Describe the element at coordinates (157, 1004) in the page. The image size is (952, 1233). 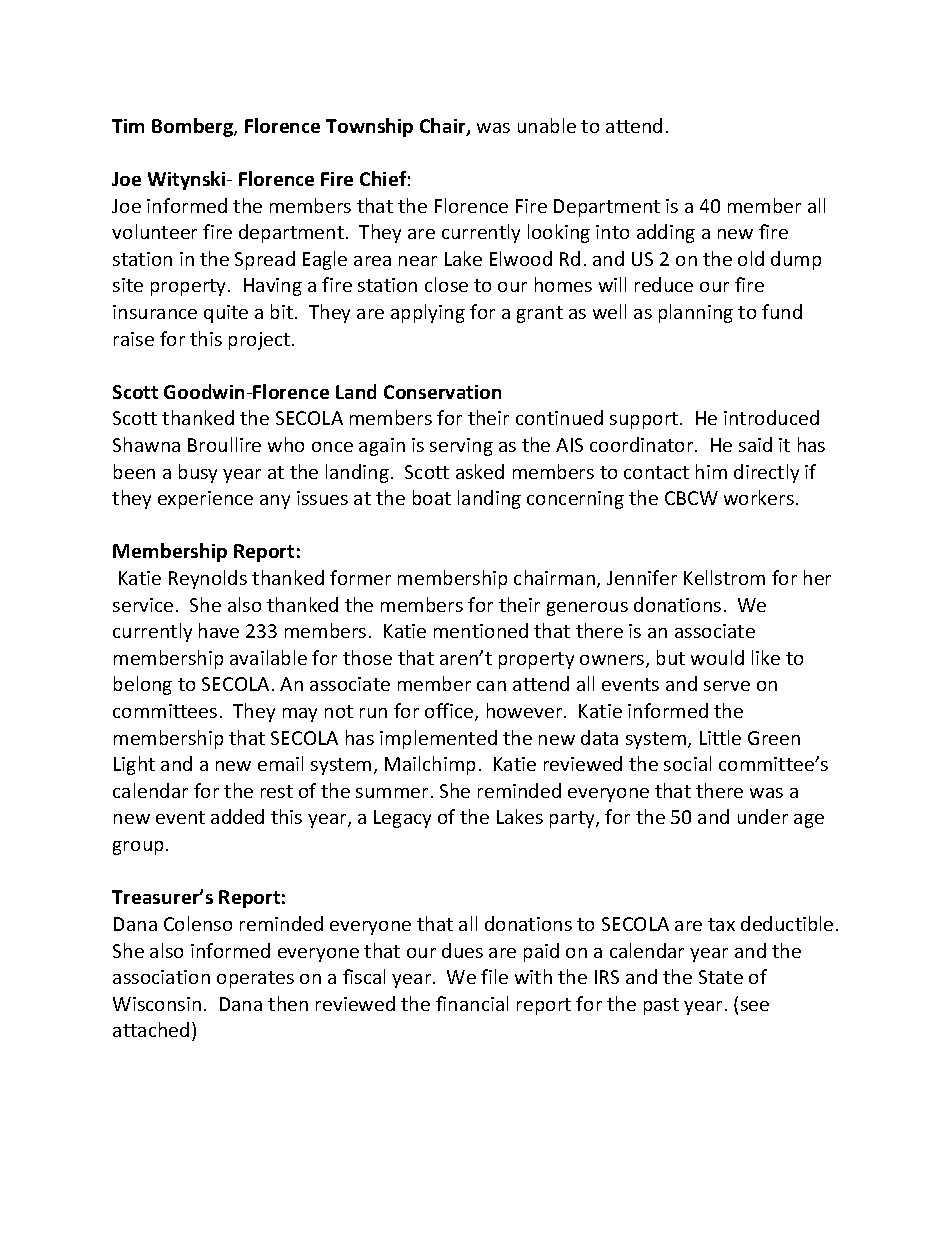
I see `Wisconsin` at that location.
